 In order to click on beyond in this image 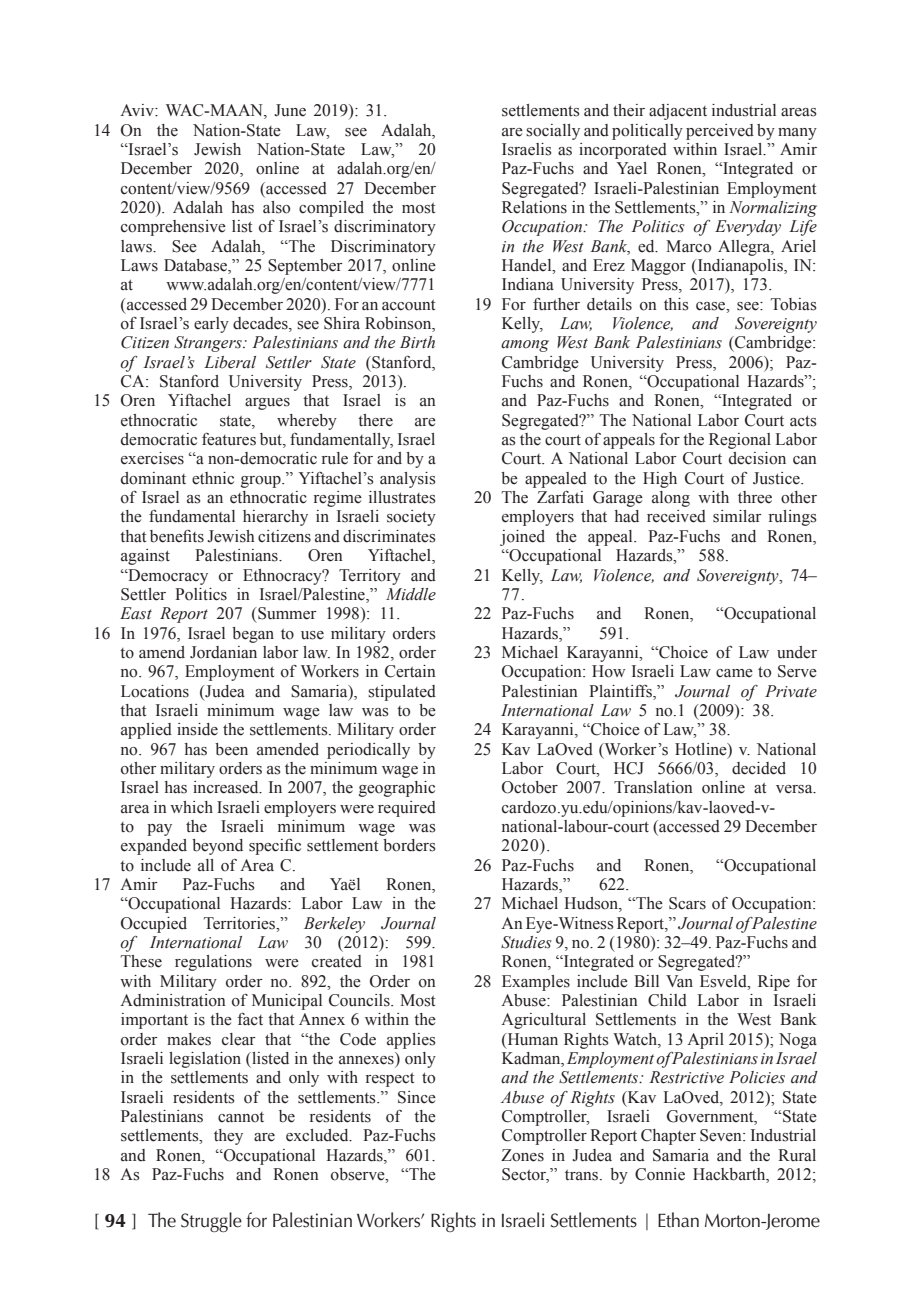, I will do `click(217, 847)`.
